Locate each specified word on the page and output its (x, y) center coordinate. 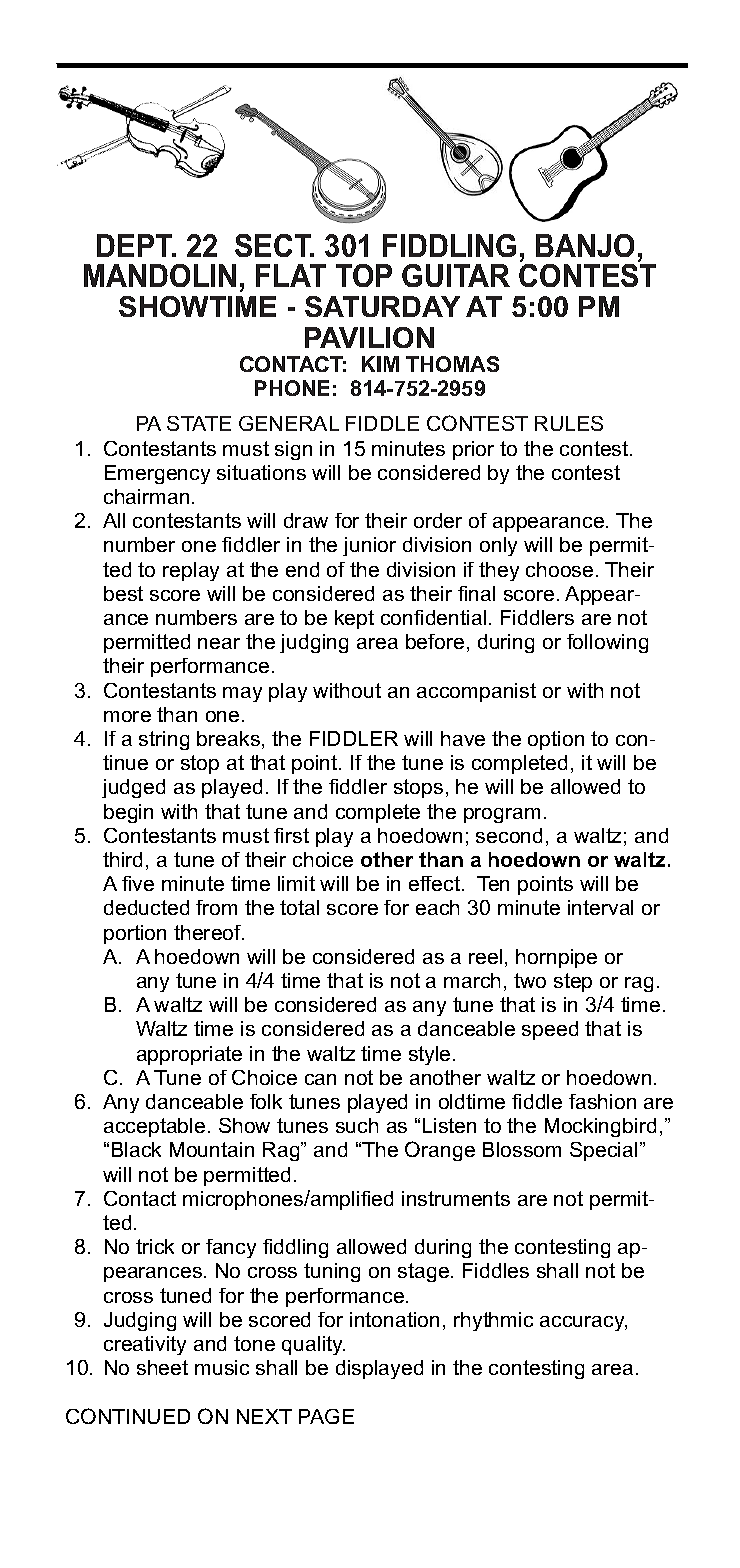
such (357, 1125)
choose (559, 569)
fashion (602, 1101)
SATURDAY (382, 306)
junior (369, 546)
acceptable (154, 1127)
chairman (146, 496)
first (291, 835)
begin (128, 813)
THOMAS (452, 364)
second (509, 835)
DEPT (136, 245)
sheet (162, 1367)
